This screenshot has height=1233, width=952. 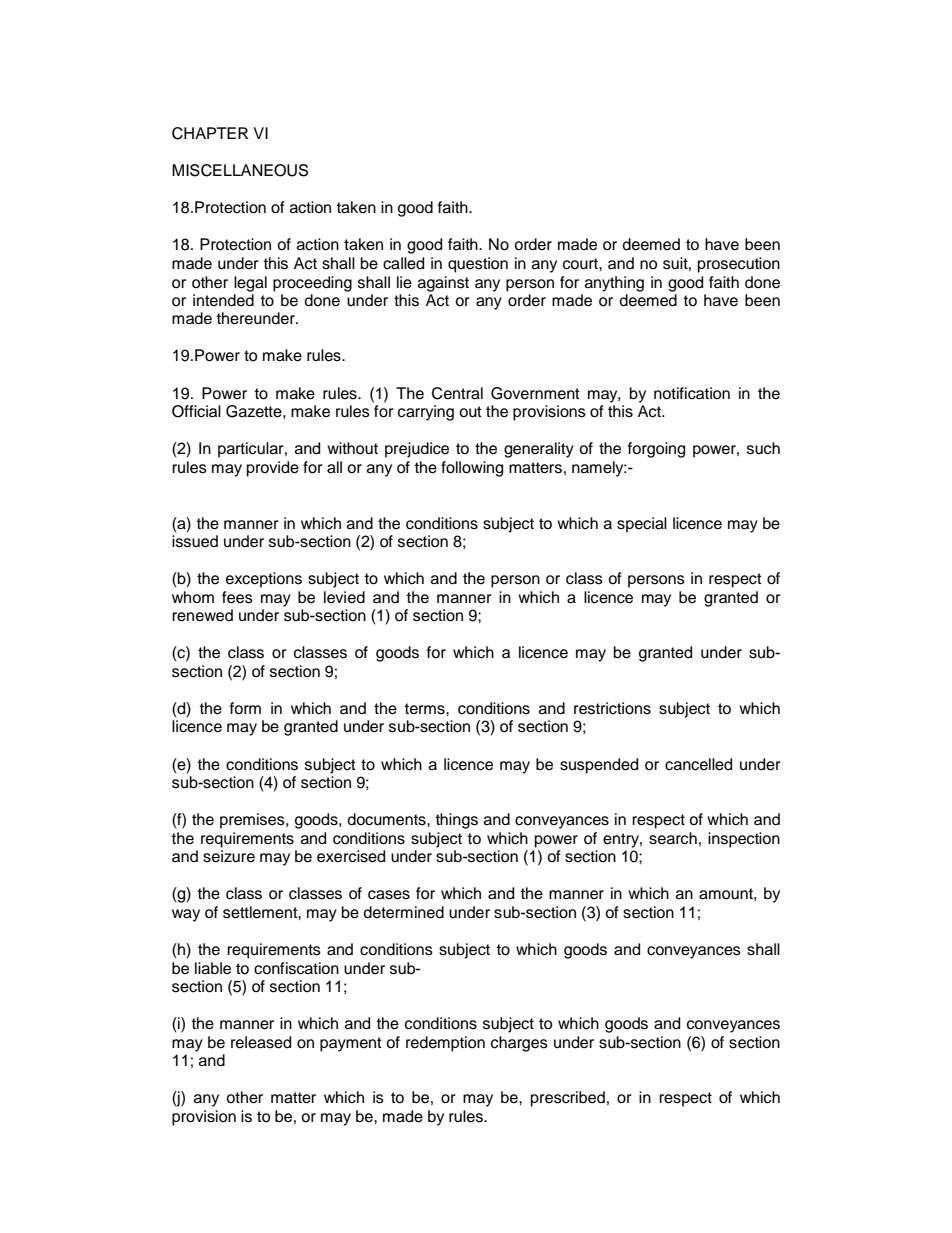 What do you see at coordinates (739, 265) in the screenshot?
I see `prosecution` at bounding box center [739, 265].
